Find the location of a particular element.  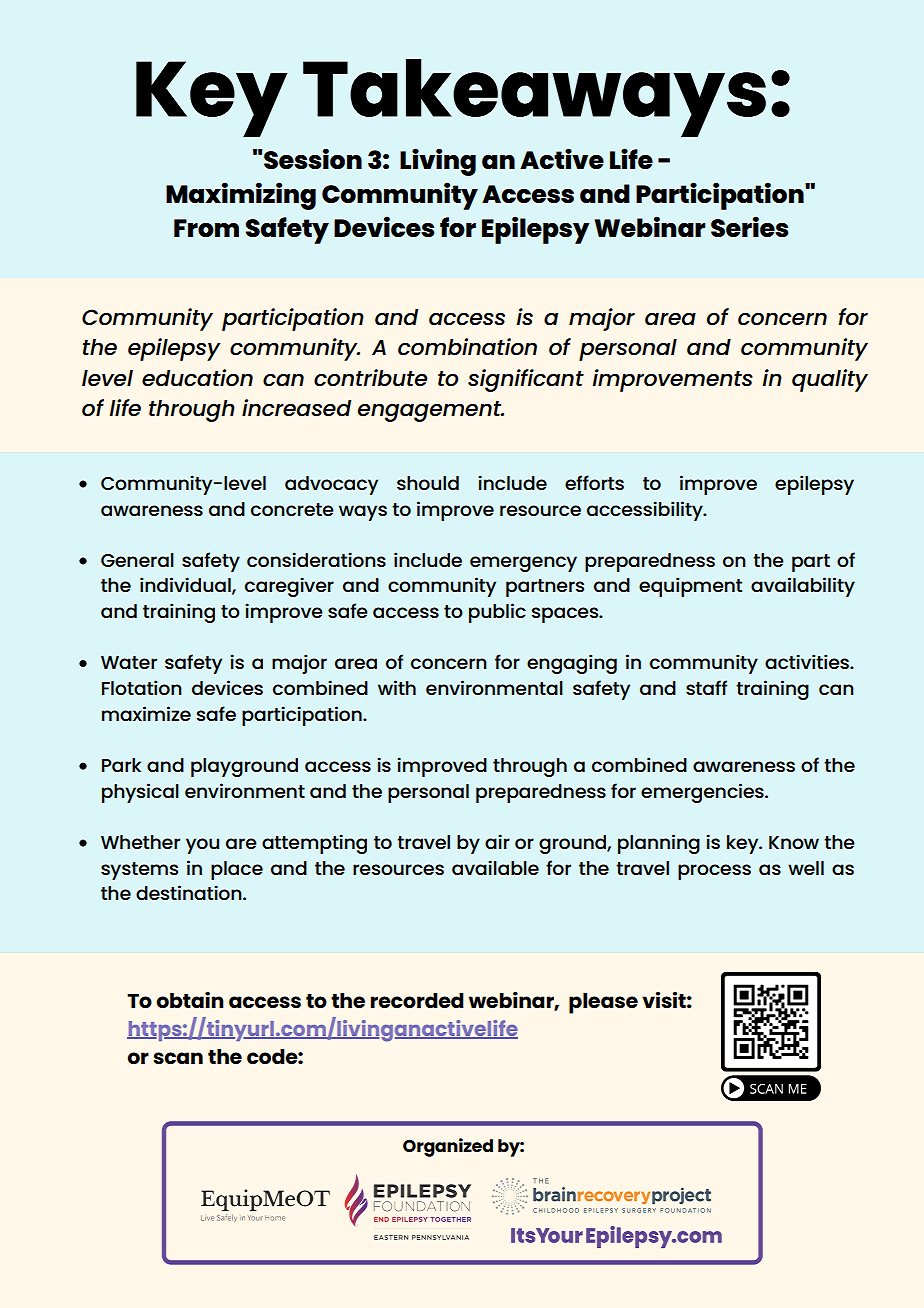

Series is located at coordinates (749, 226).
